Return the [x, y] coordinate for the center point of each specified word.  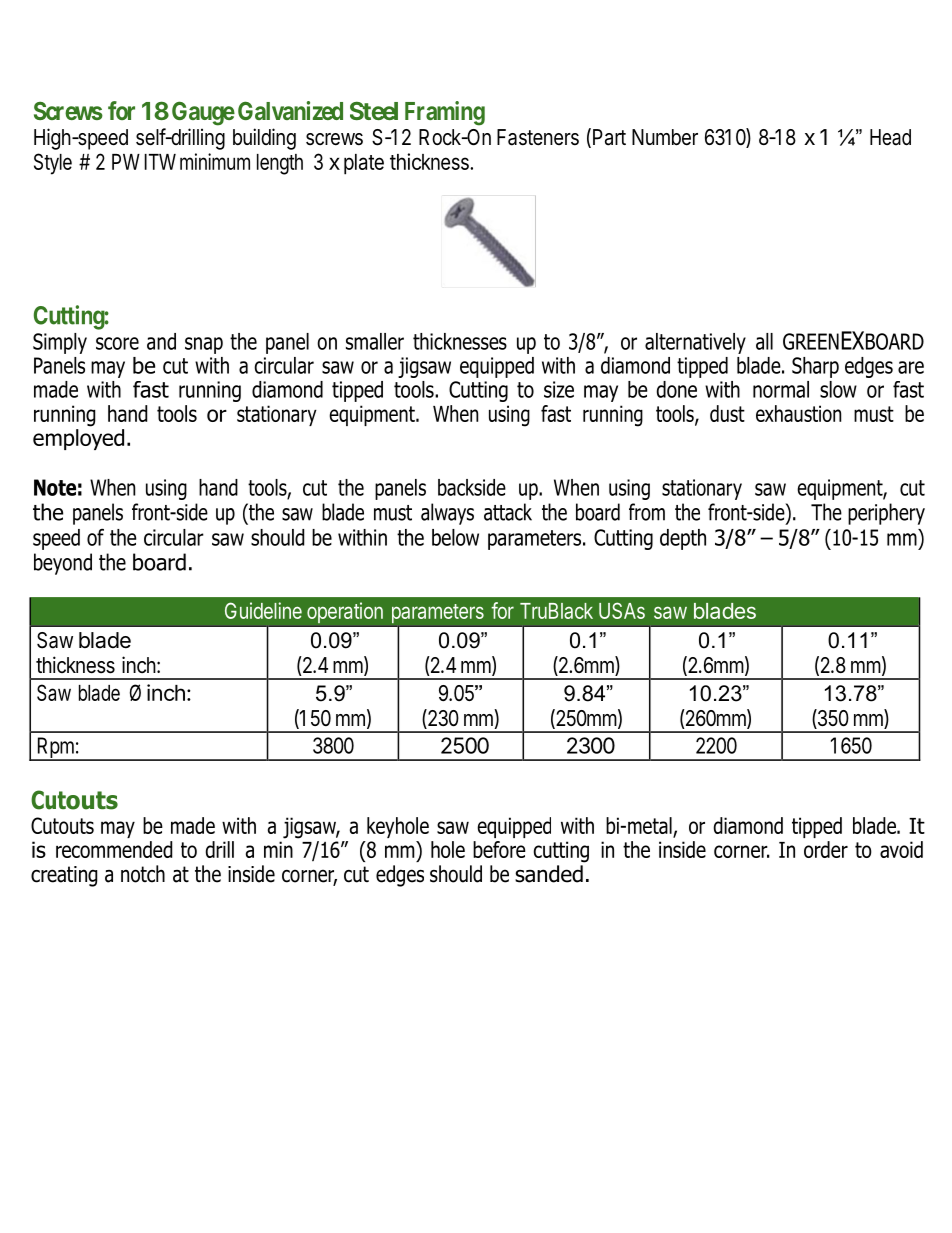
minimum [215, 161]
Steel [374, 110]
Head [890, 137]
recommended [114, 849]
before [499, 849]
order [826, 849]
